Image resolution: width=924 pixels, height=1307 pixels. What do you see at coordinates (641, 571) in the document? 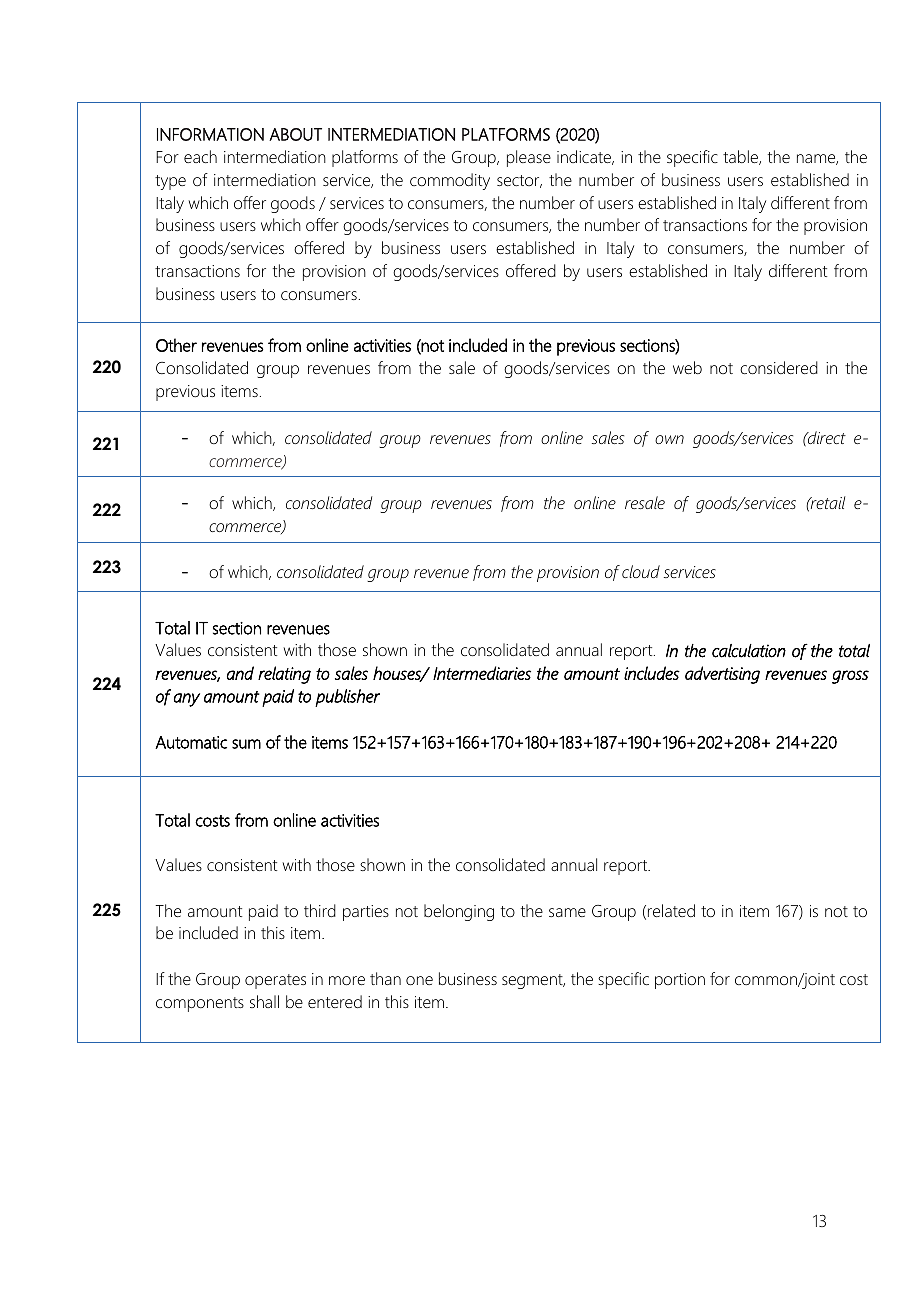
I see `cloud` at bounding box center [641, 571].
